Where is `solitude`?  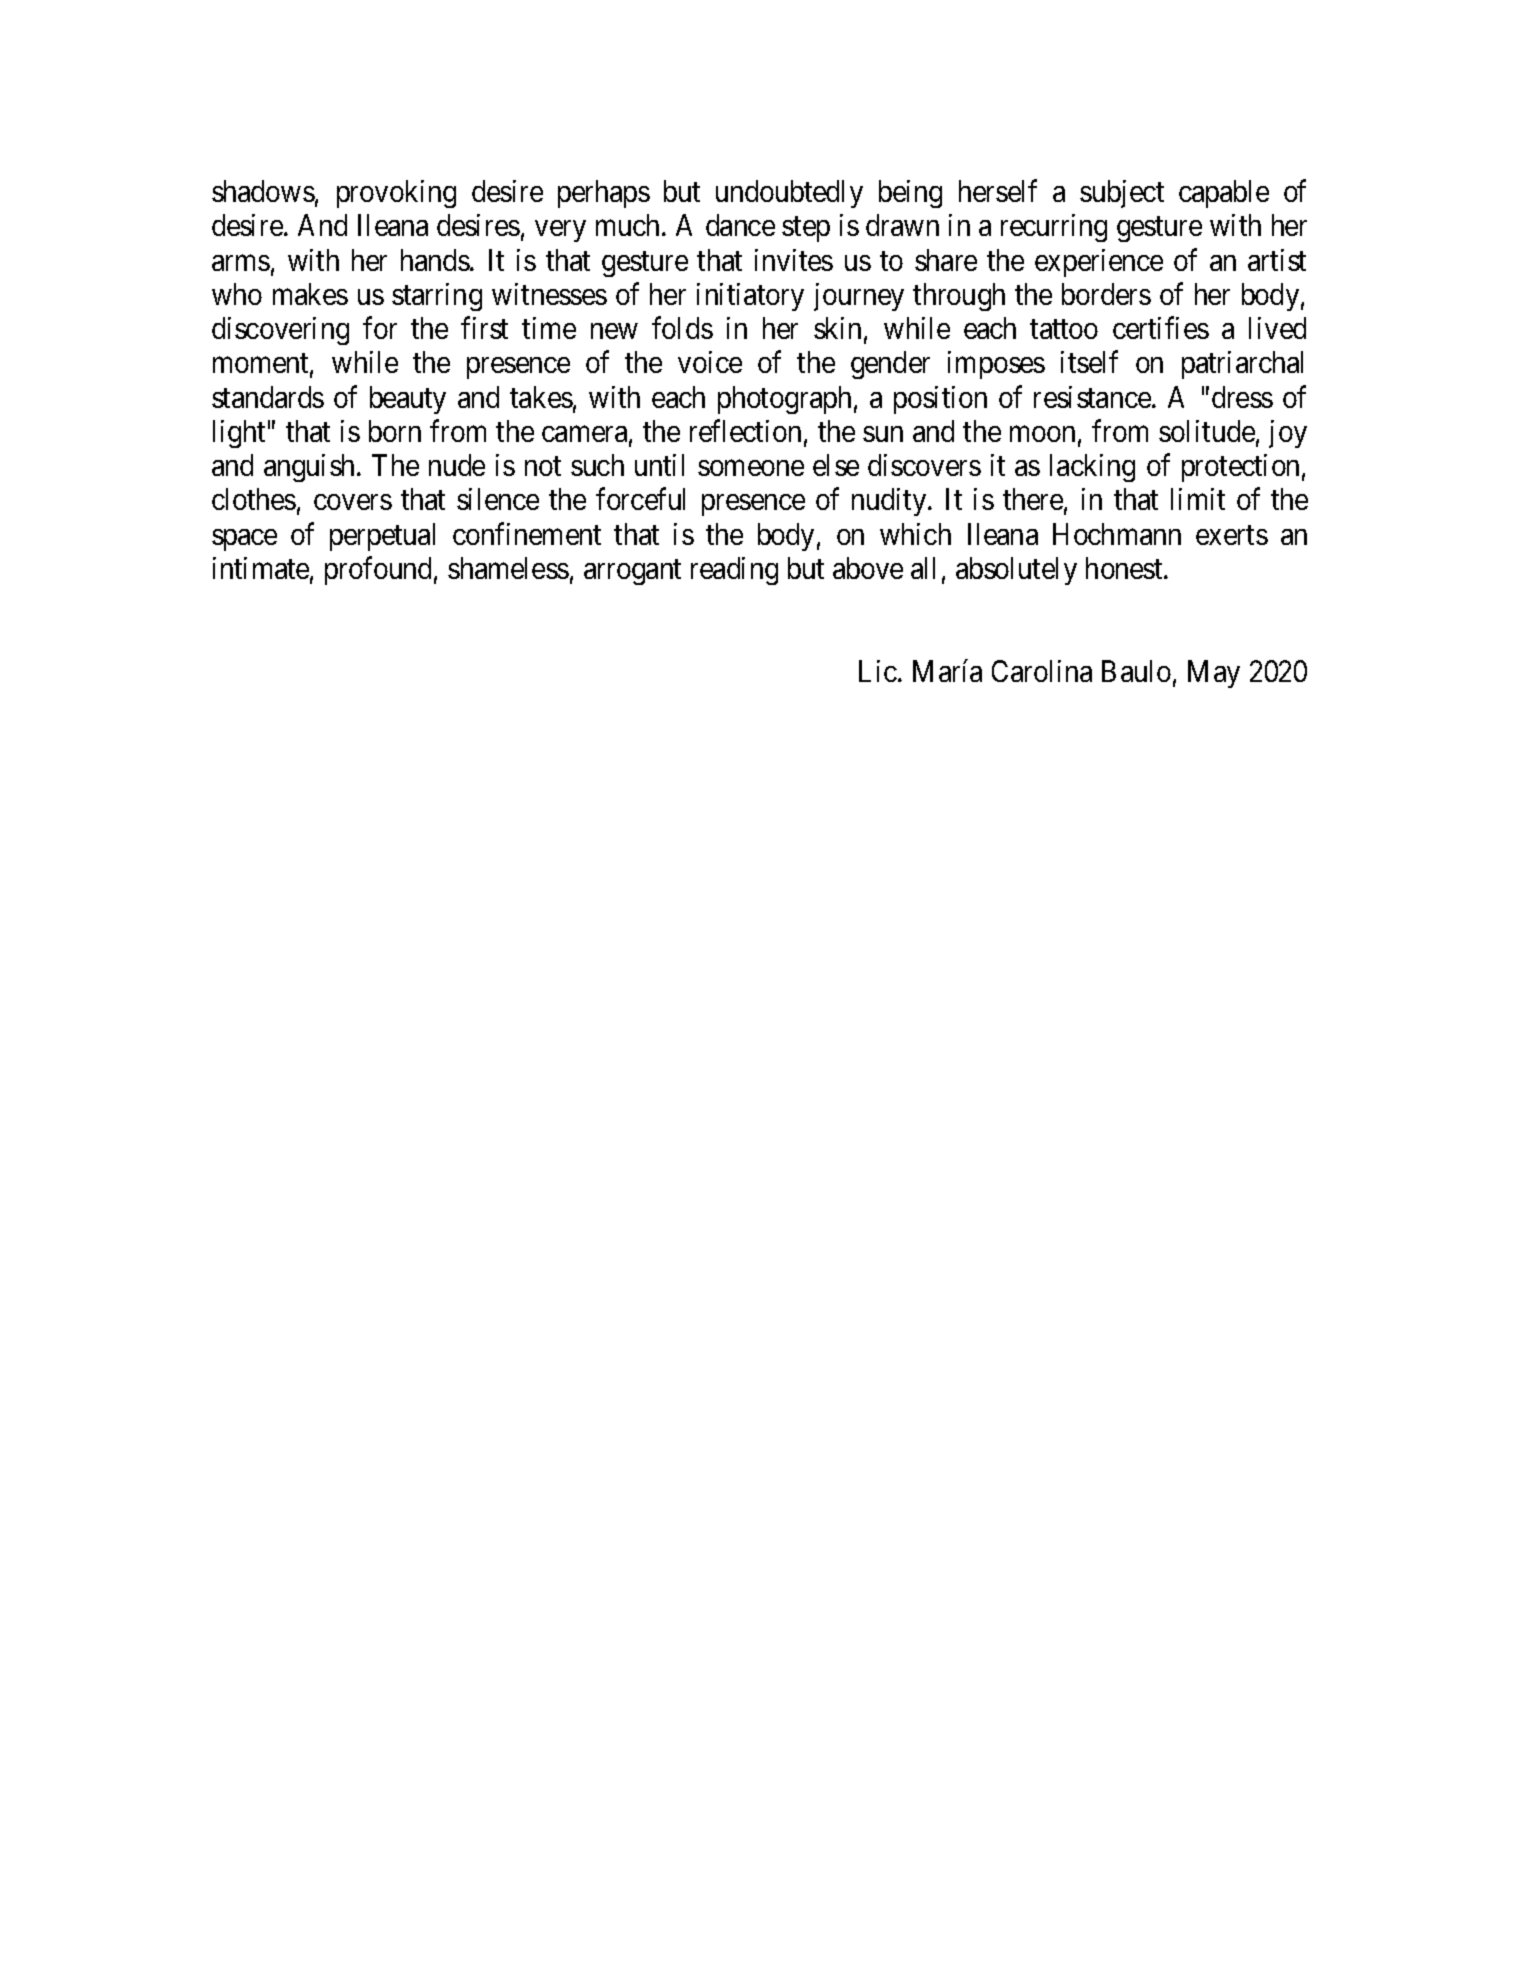 solitude is located at coordinates (1207, 431).
